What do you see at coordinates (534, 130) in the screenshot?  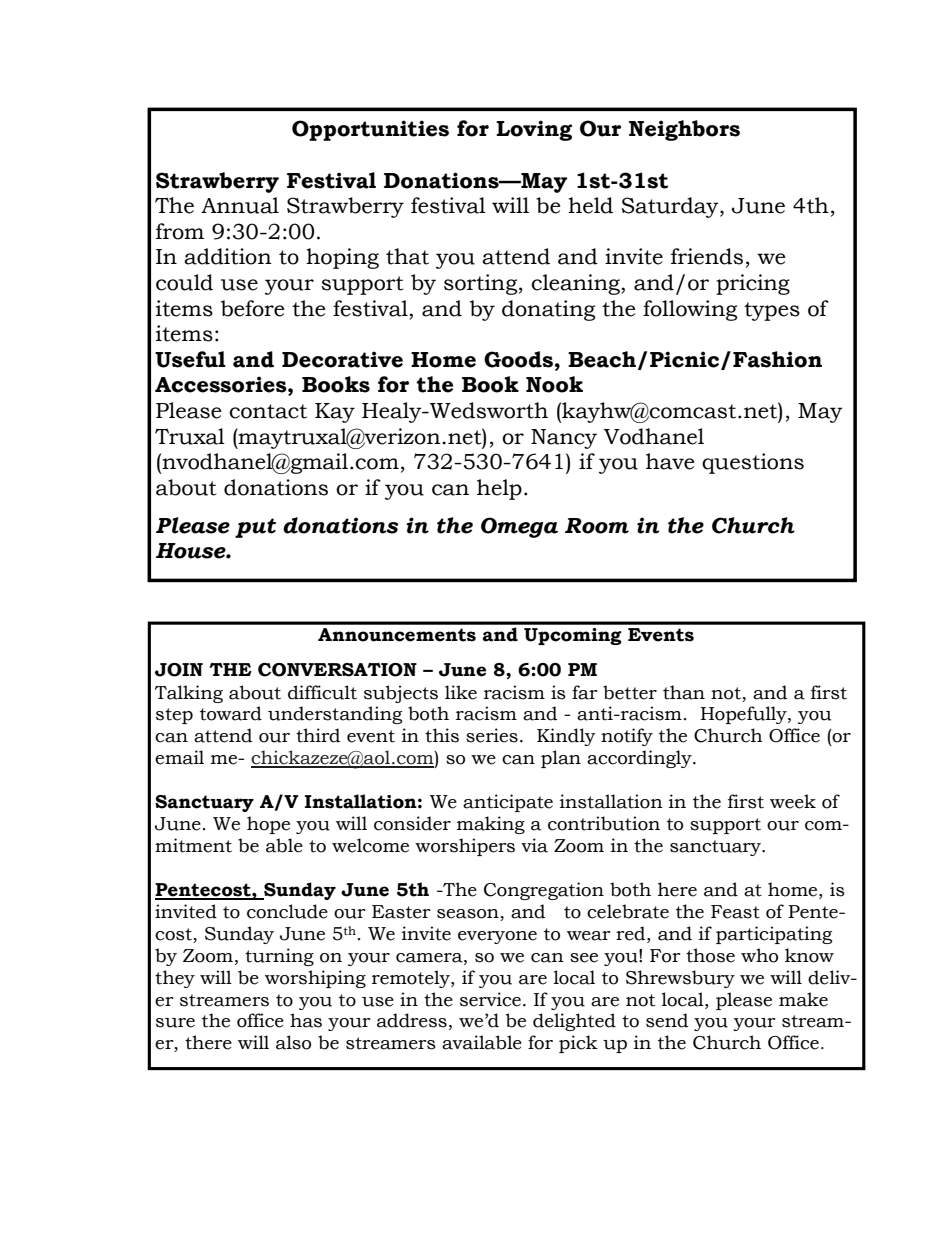 I see `Loving` at bounding box center [534, 130].
